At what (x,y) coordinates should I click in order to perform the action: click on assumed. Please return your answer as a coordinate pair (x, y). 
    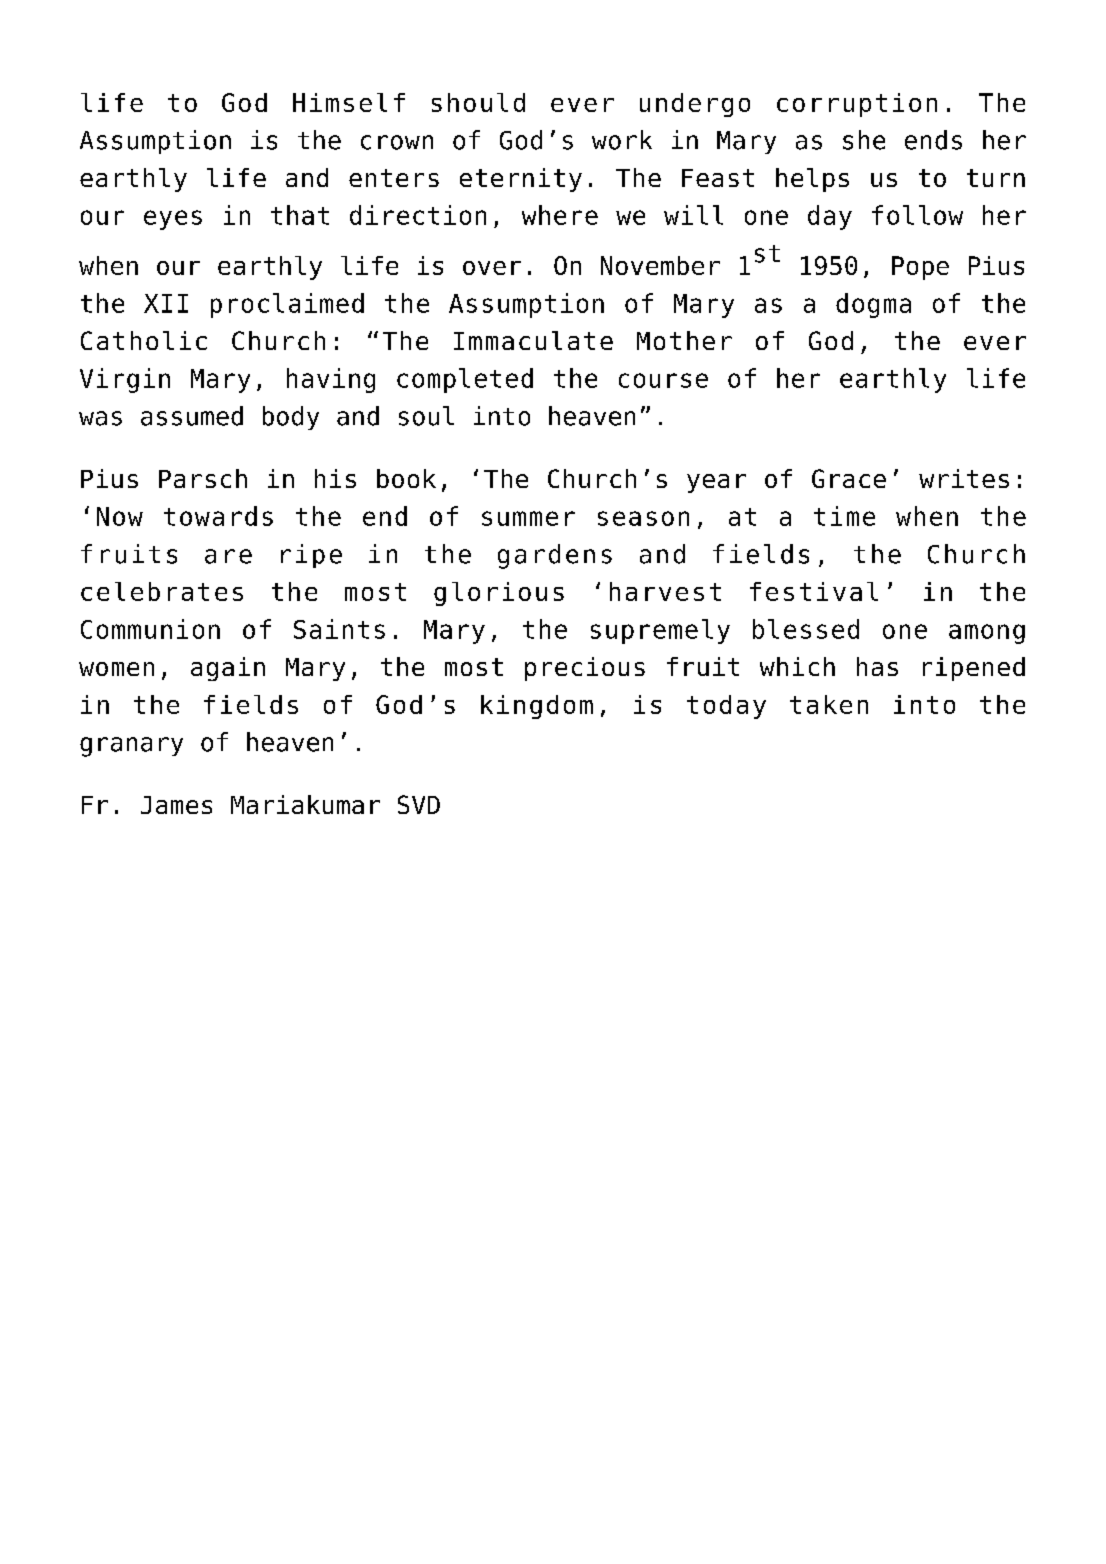
    Looking at the image, I should click on (192, 416).
